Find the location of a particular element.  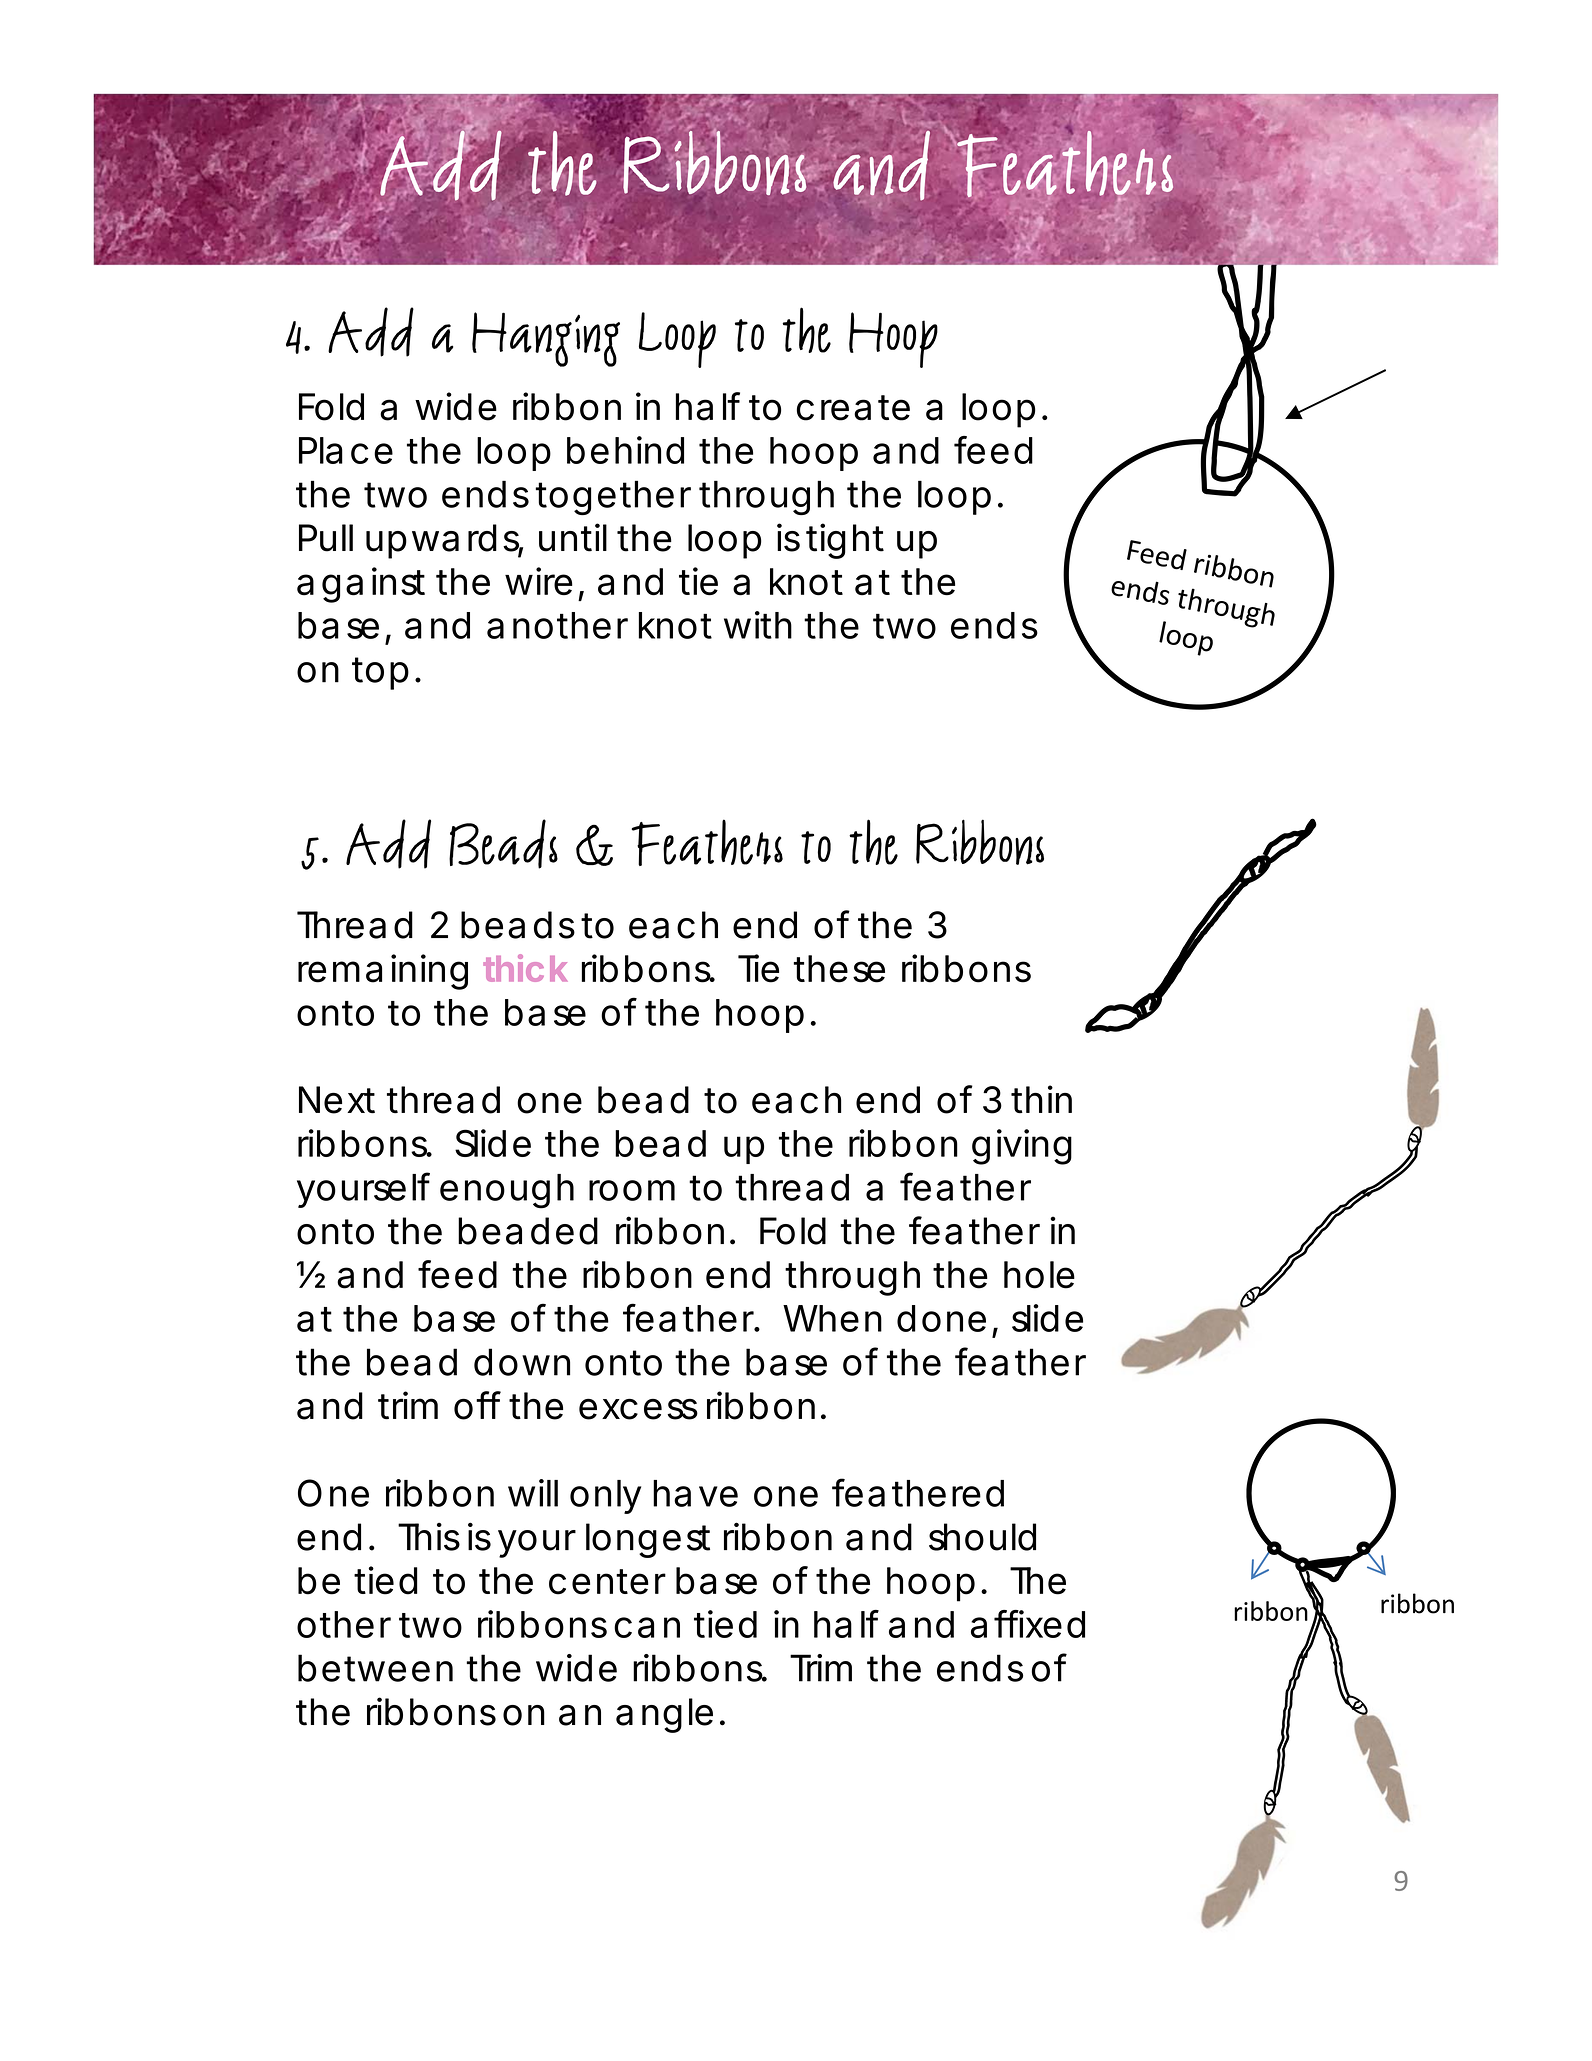

between is located at coordinates (375, 1668).
